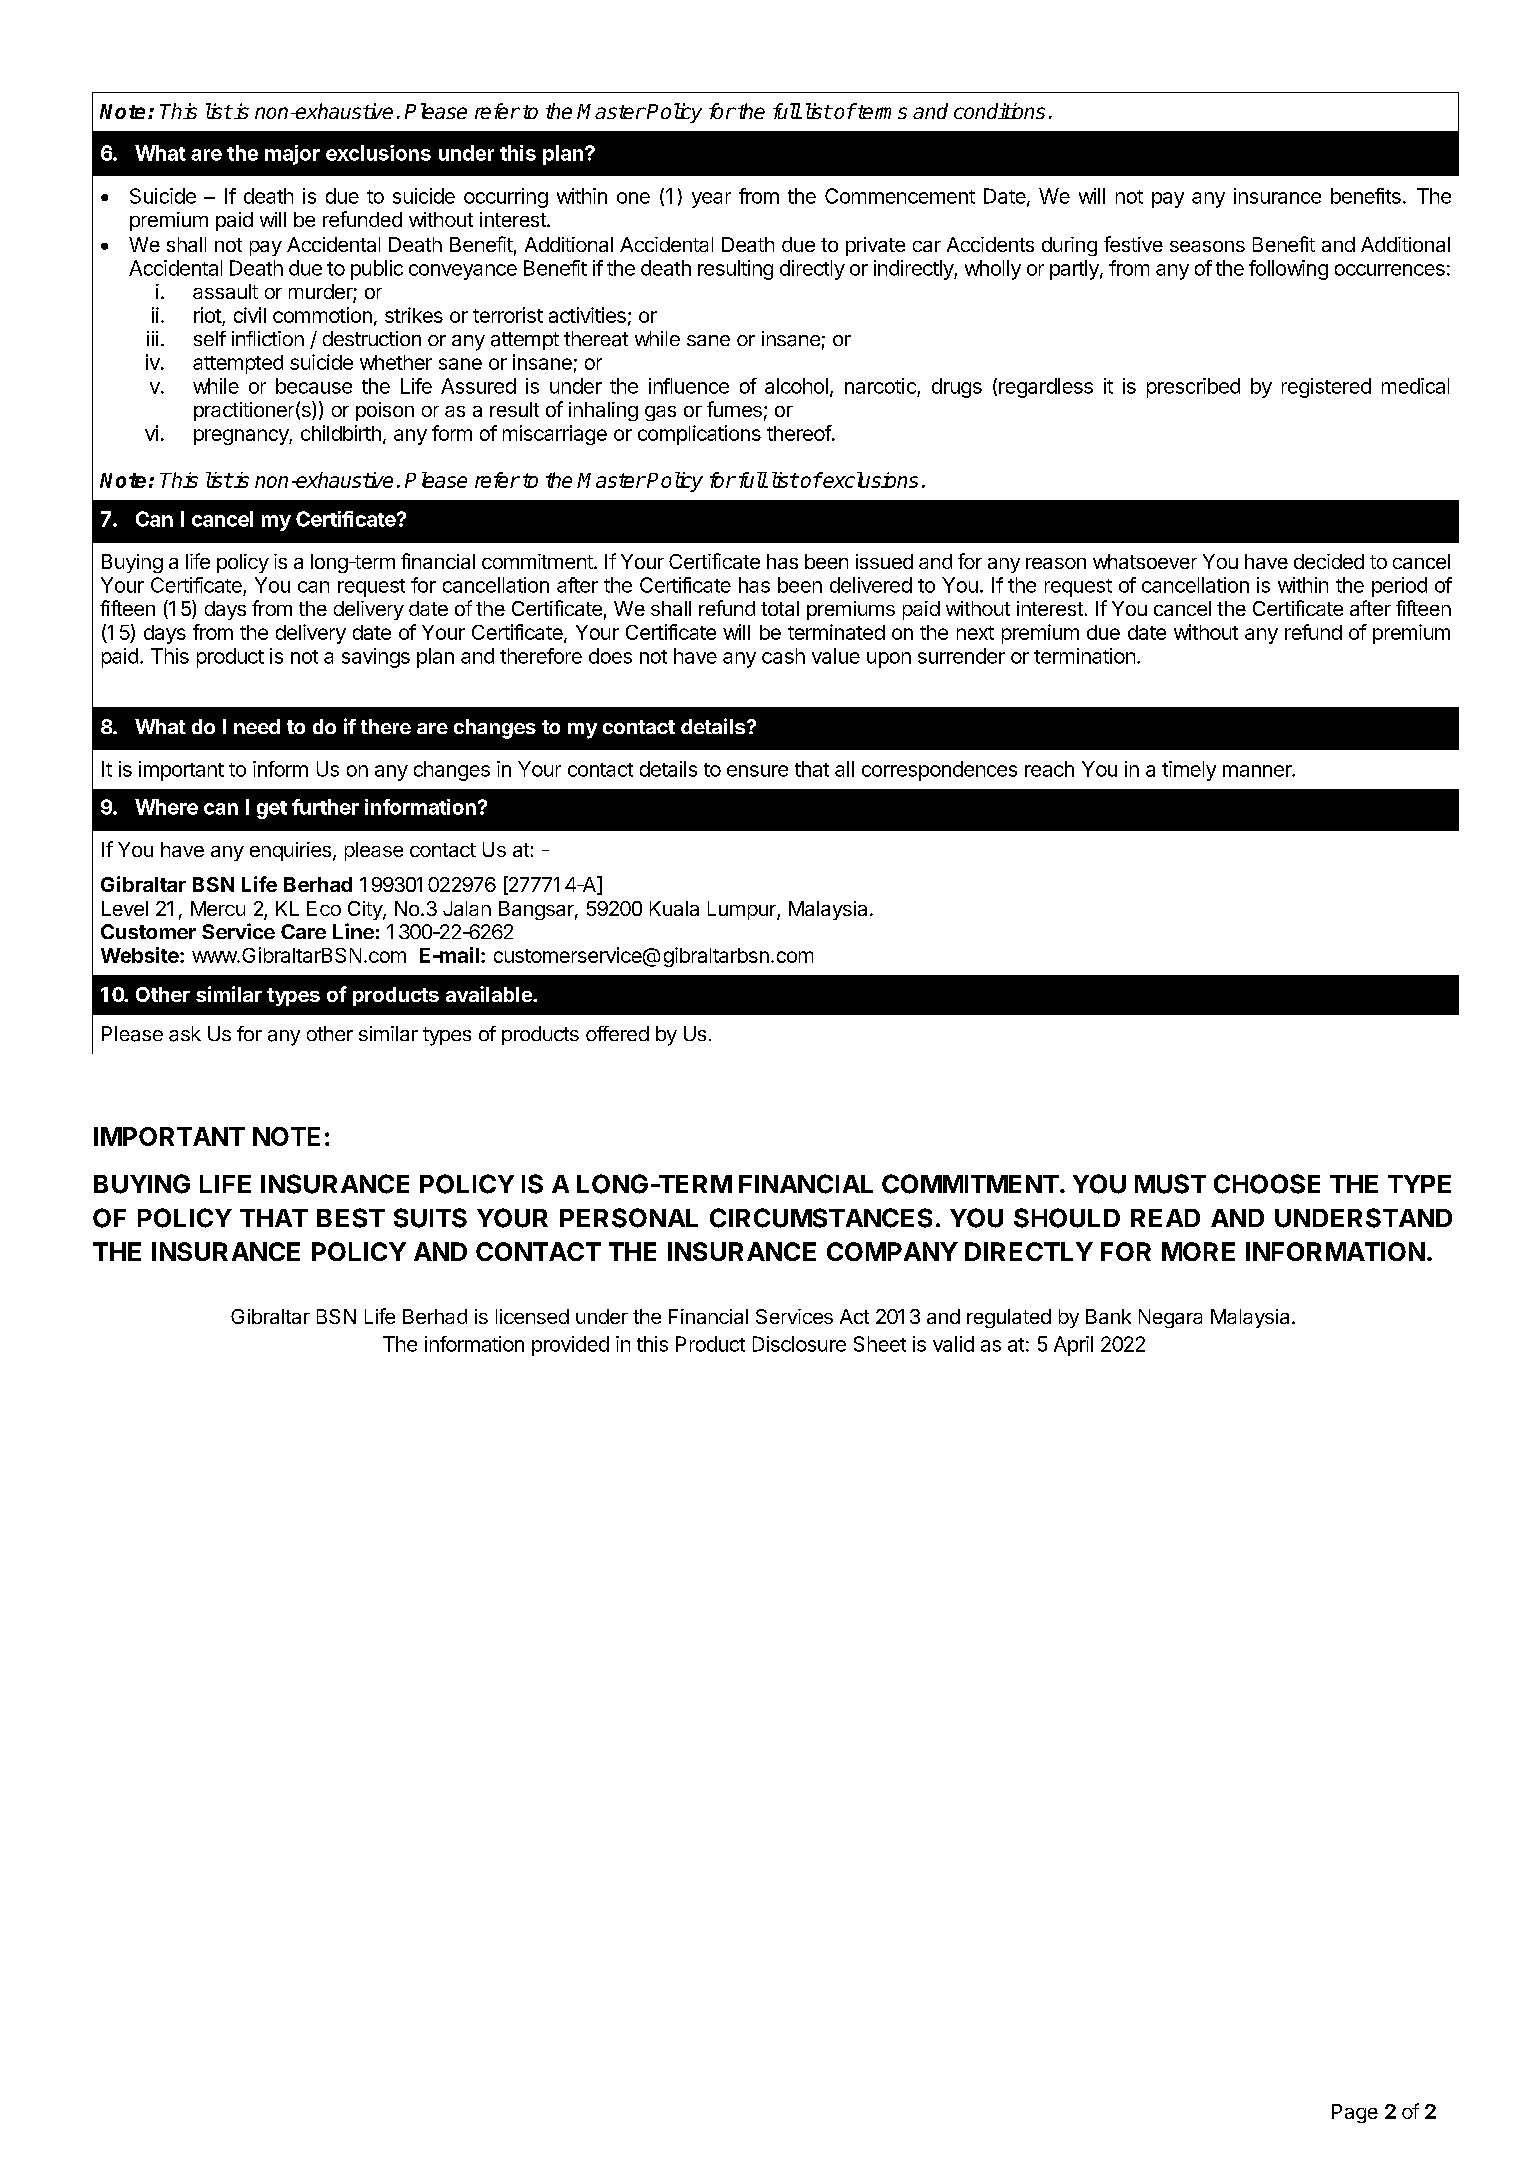 This image has height=2158, width=1527. I want to click on major, so click(292, 155).
